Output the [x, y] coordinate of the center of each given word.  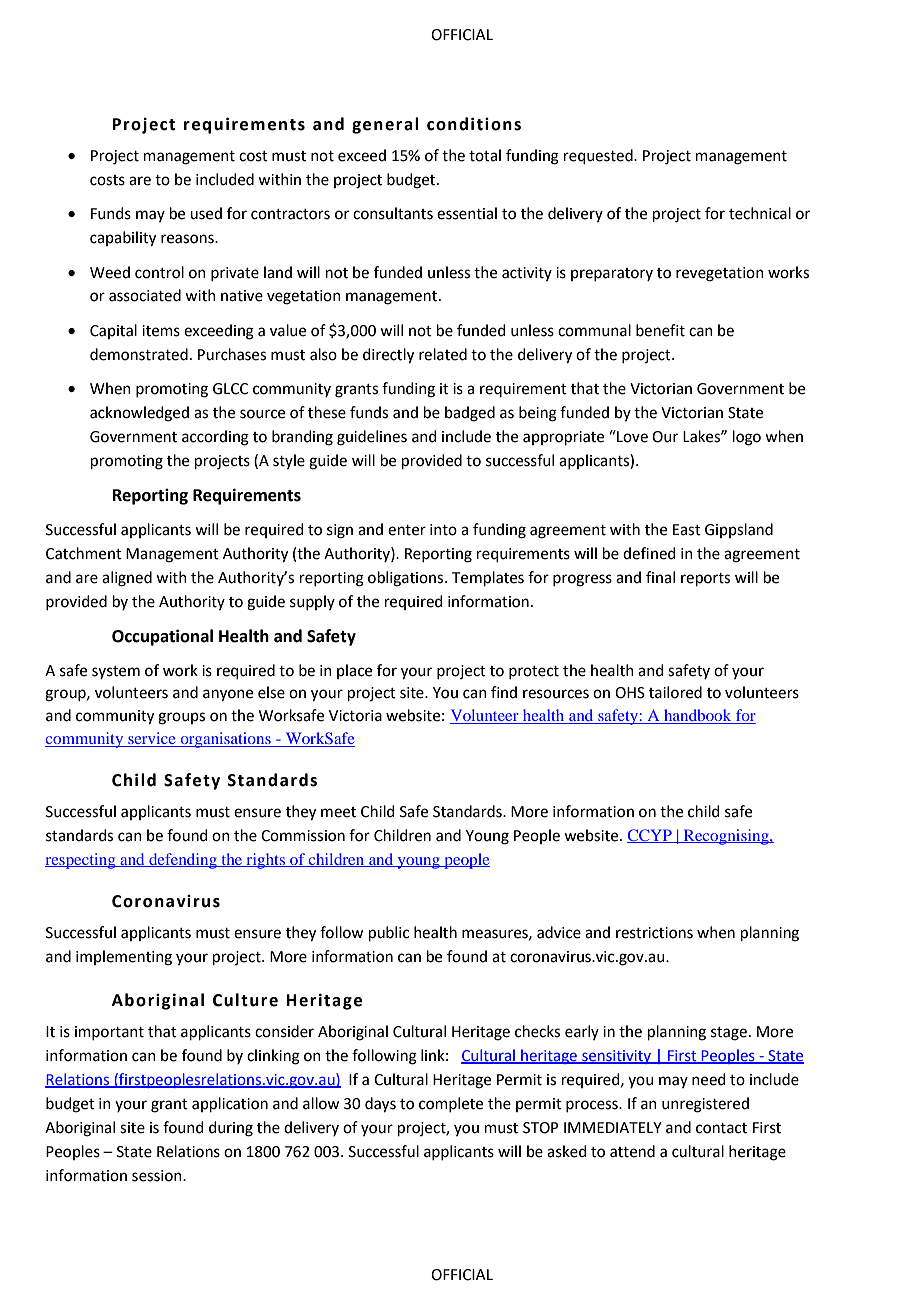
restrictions [654, 933]
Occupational [162, 637]
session [158, 1176]
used [206, 213]
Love [631, 436]
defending [183, 861]
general [385, 125]
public [389, 933]
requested [599, 156]
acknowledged [139, 414]
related [443, 354]
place [354, 671]
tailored [675, 692]
